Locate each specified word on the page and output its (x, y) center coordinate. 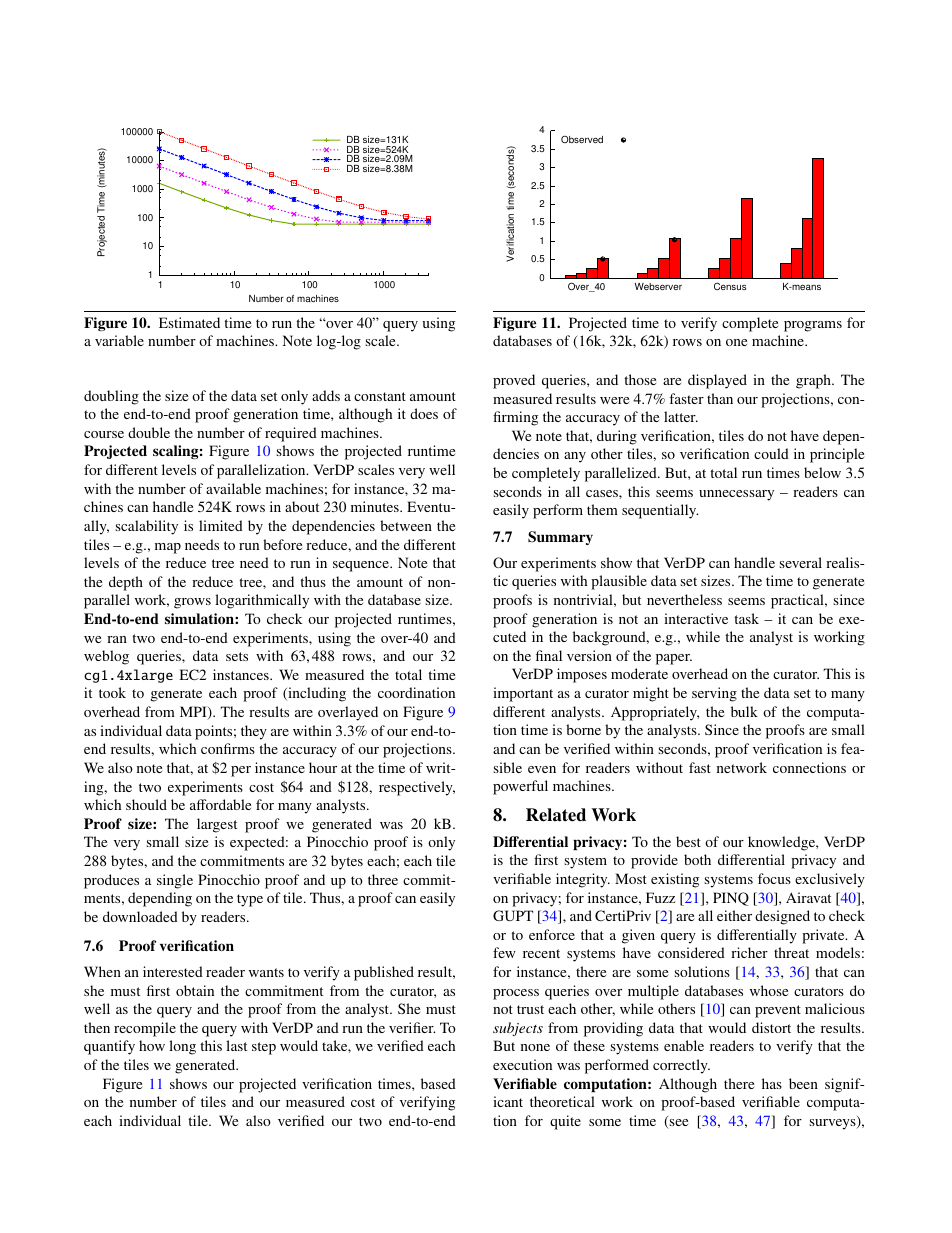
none (535, 1047)
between (406, 525)
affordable (220, 804)
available (233, 488)
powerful (520, 787)
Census (730, 286)
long (182, 1047)
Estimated (189, 322)
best (688, 841)
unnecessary (736, 495)
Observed (582, 139)
